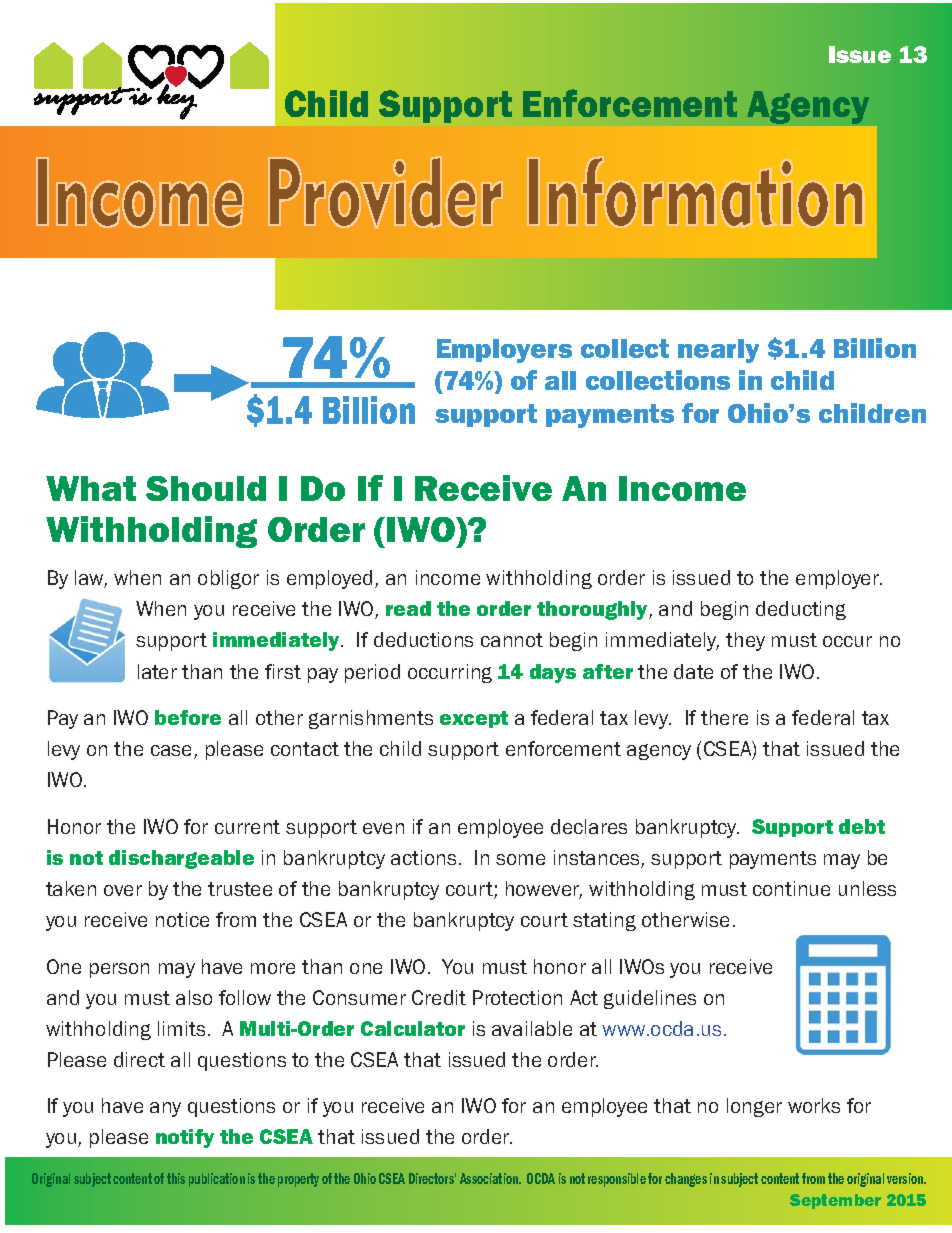  I want to click on read, so click(408, 608).
